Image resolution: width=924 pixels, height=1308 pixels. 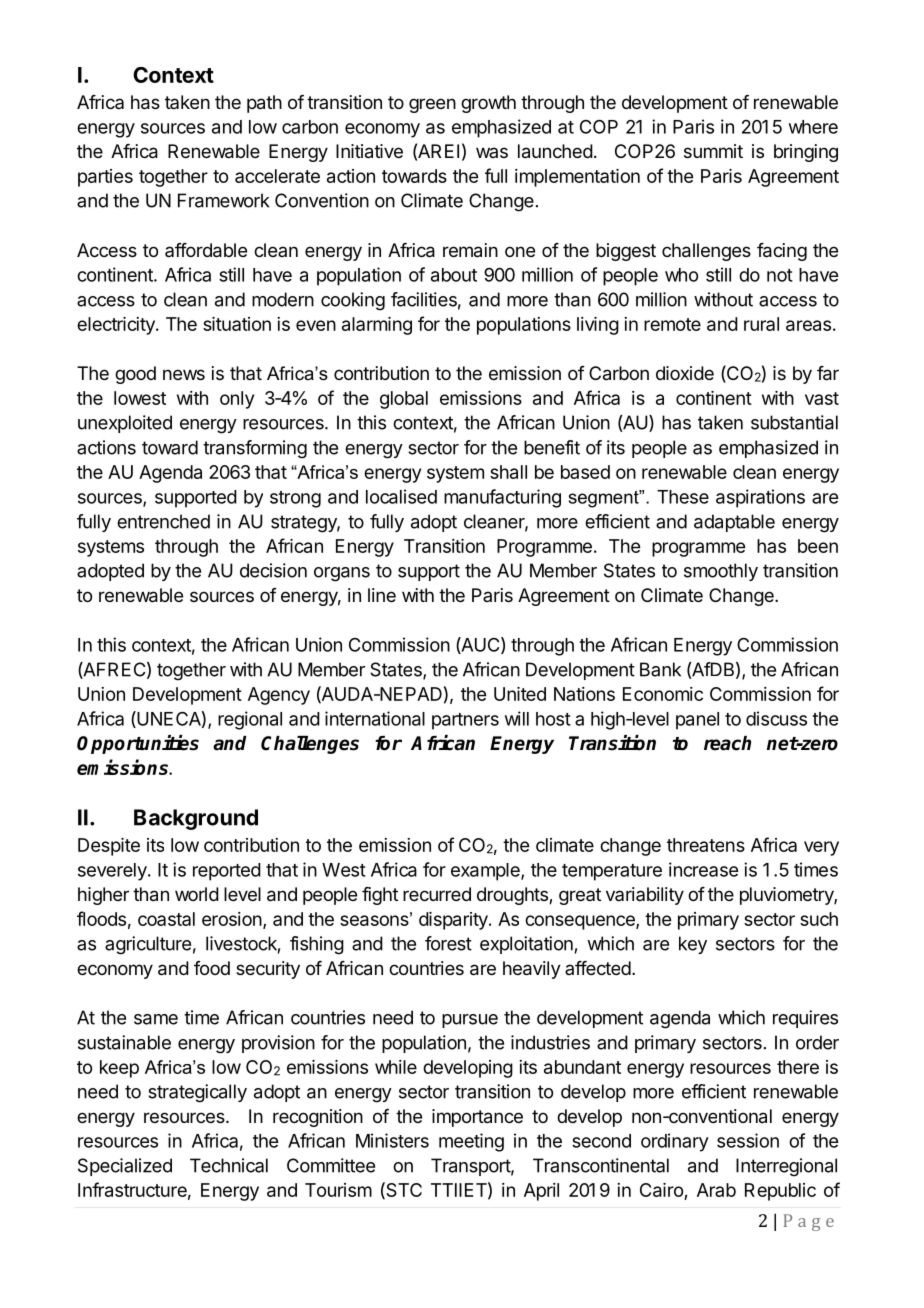 I want to click on Bank, so click(x=660, y=669).
